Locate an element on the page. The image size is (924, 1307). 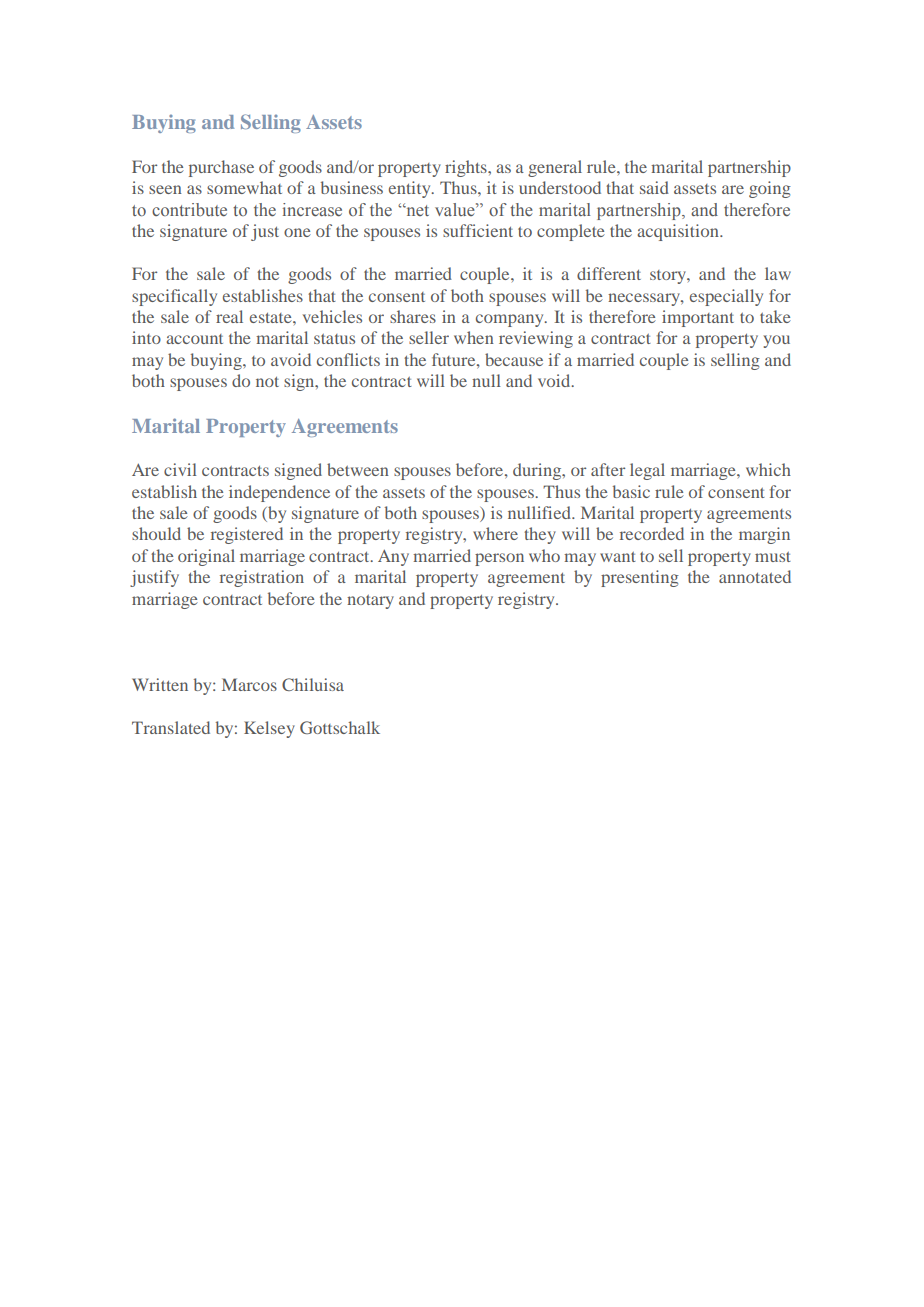
independence is located at coordinates (279, 493).
